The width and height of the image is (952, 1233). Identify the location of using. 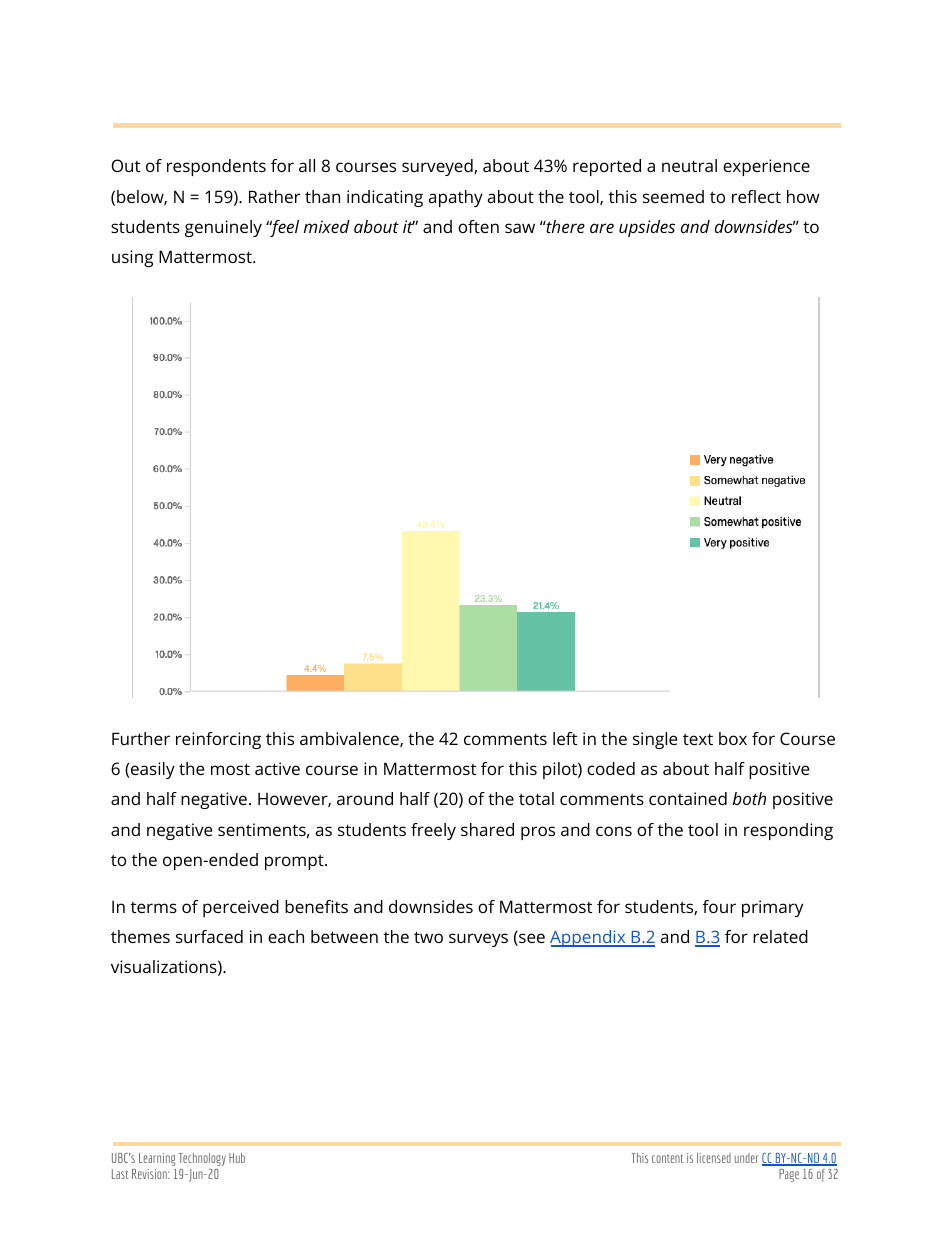
(132, 258).
